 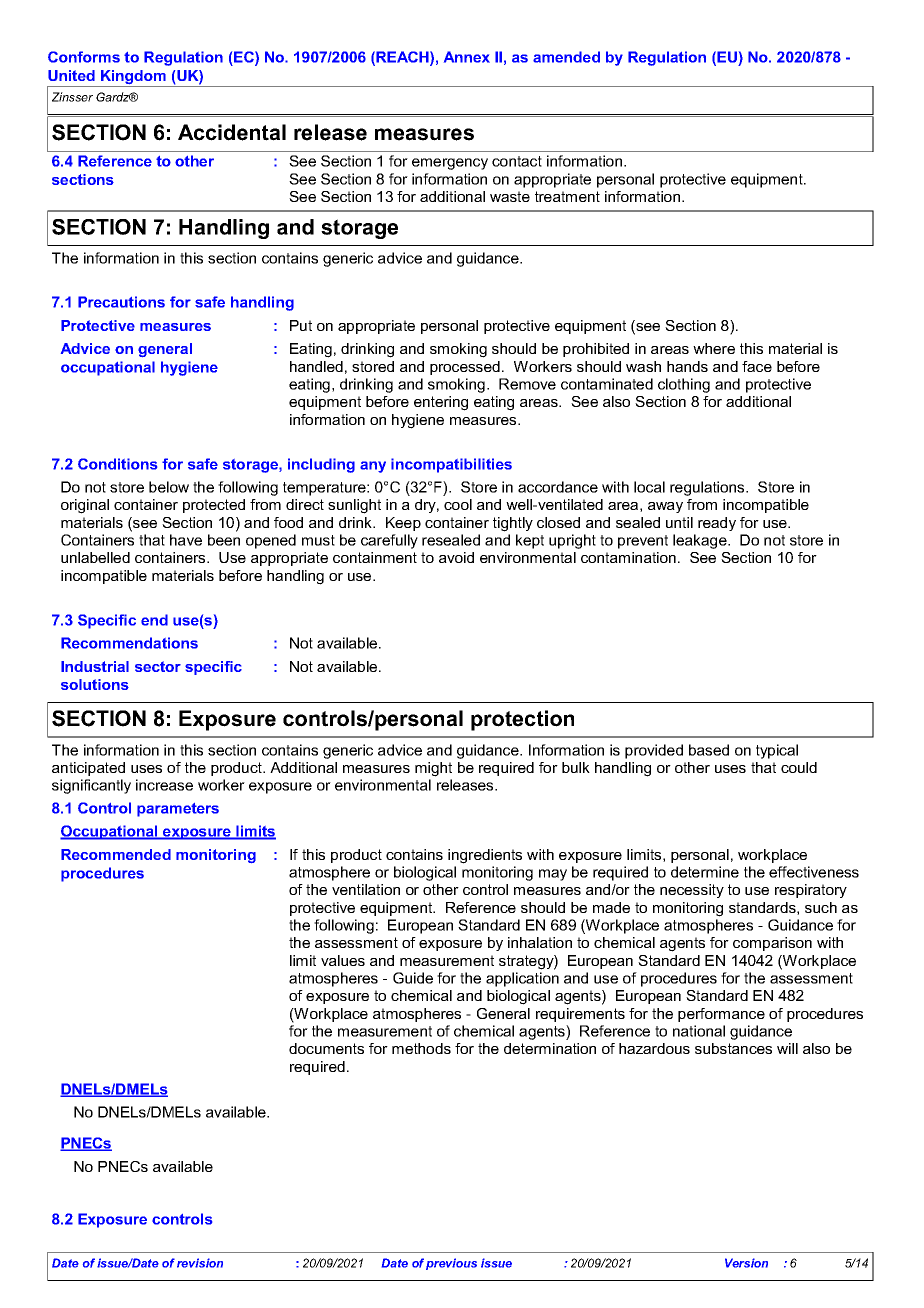 I want to click on face, so click(x=757, y=366).
